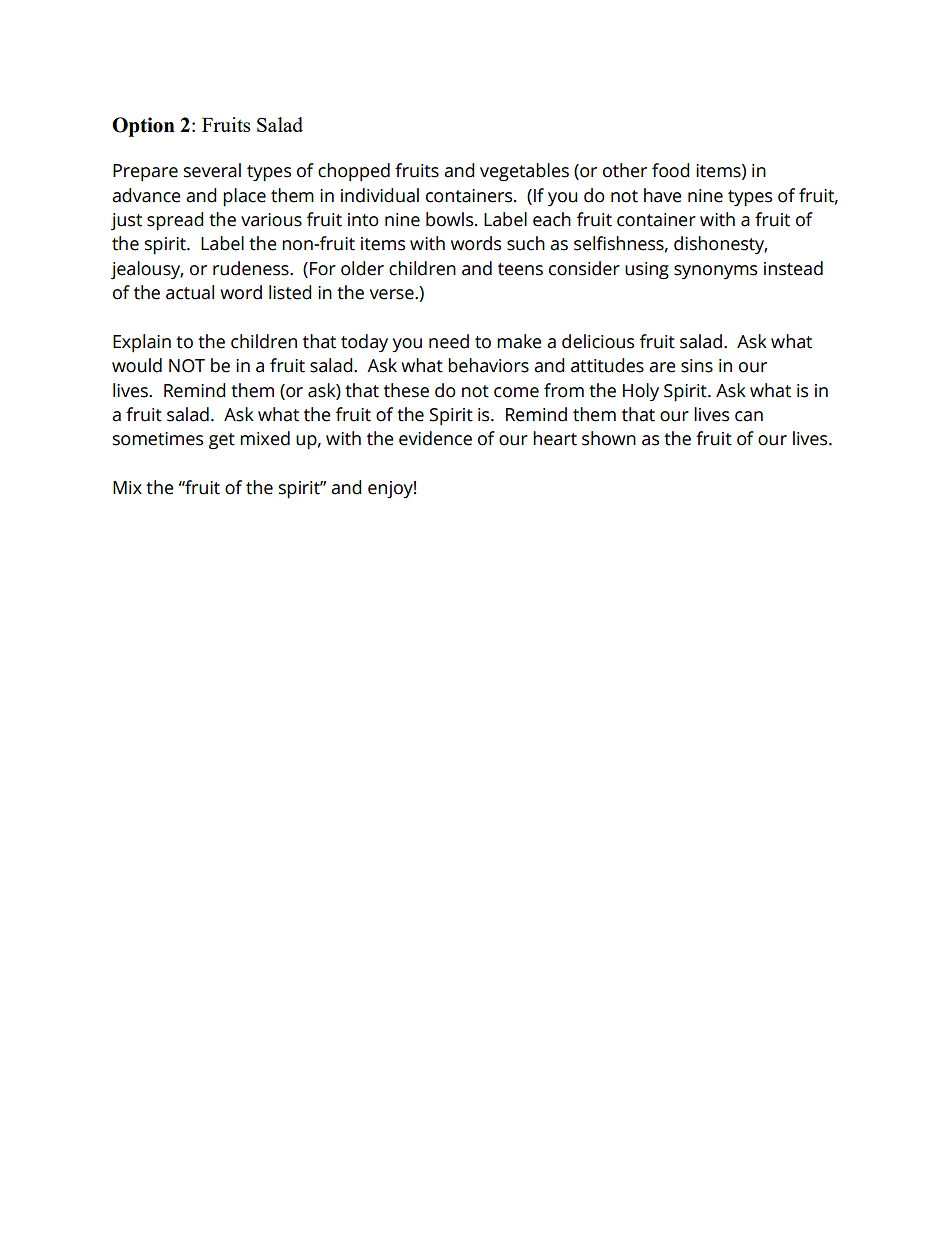  Describe the element at coordinates (749, 416) in the image. I see `can` at that location.
